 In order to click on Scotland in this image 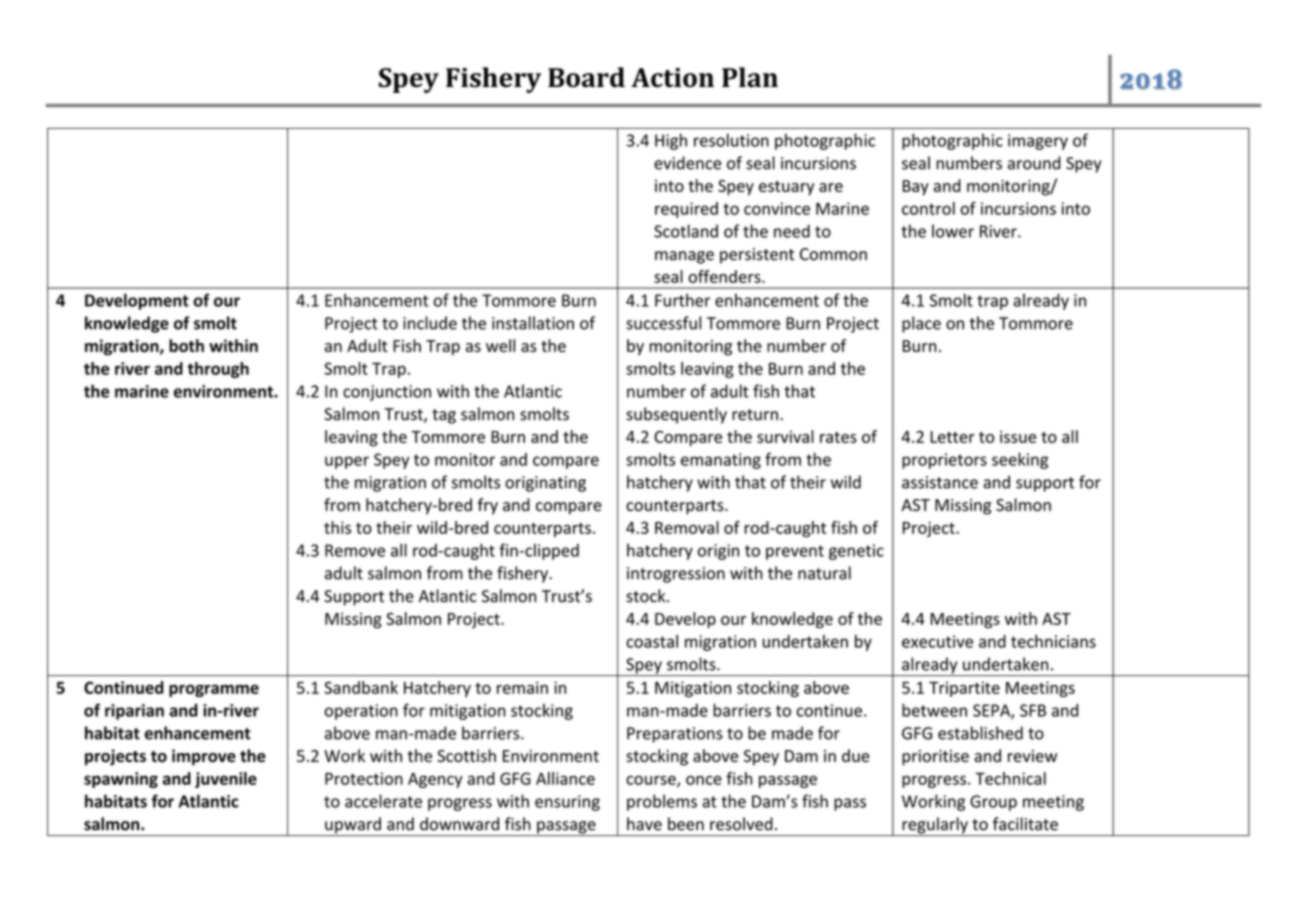, I will do `click(686, 231)`.
